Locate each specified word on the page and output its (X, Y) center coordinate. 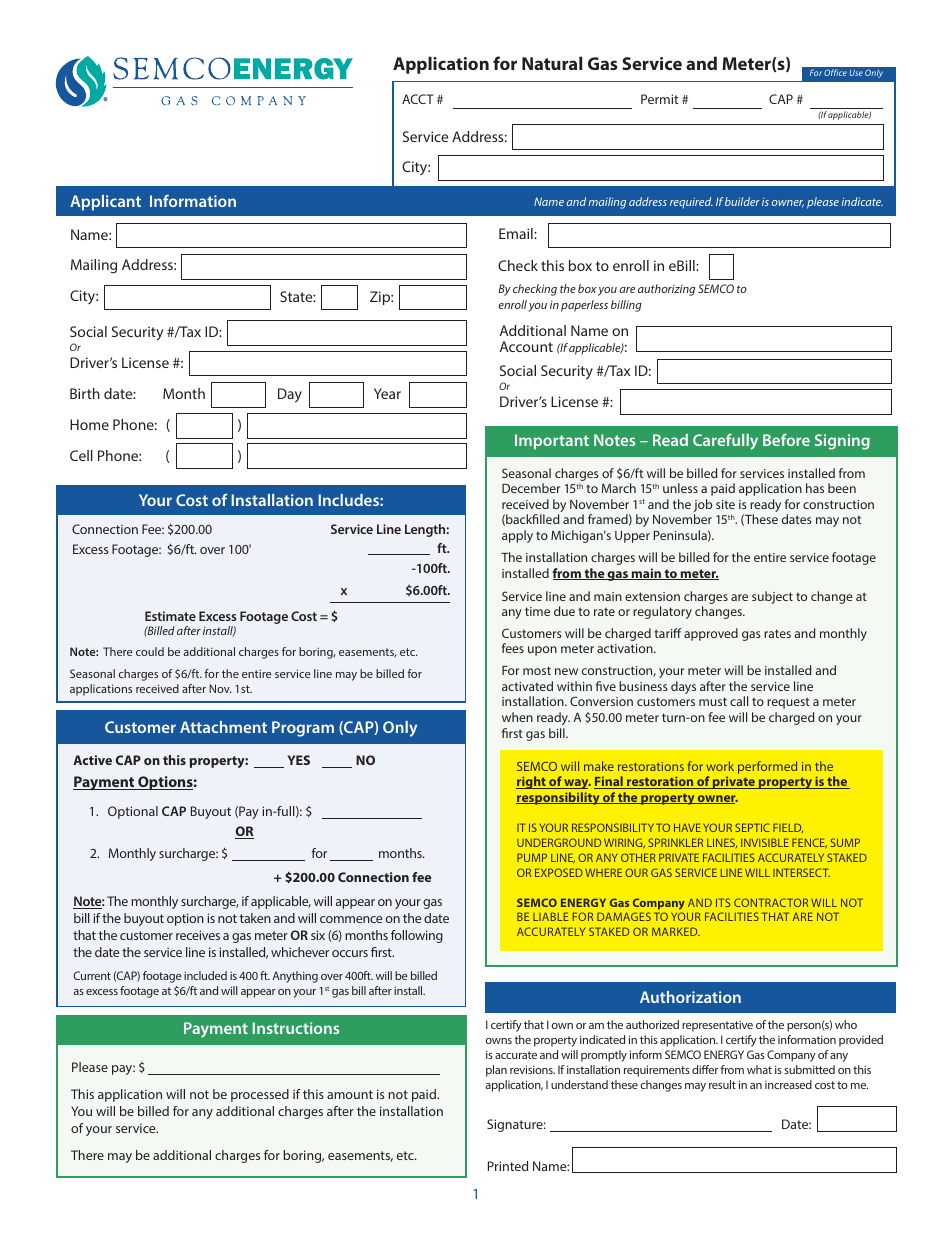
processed (260, 1095)
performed (767, 767)
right (532, 782)
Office (835, 72)
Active (92, 760)
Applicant (105, 203)
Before (786, 440)
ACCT (418, 99)
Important (552, 442)
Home (89, 424)
